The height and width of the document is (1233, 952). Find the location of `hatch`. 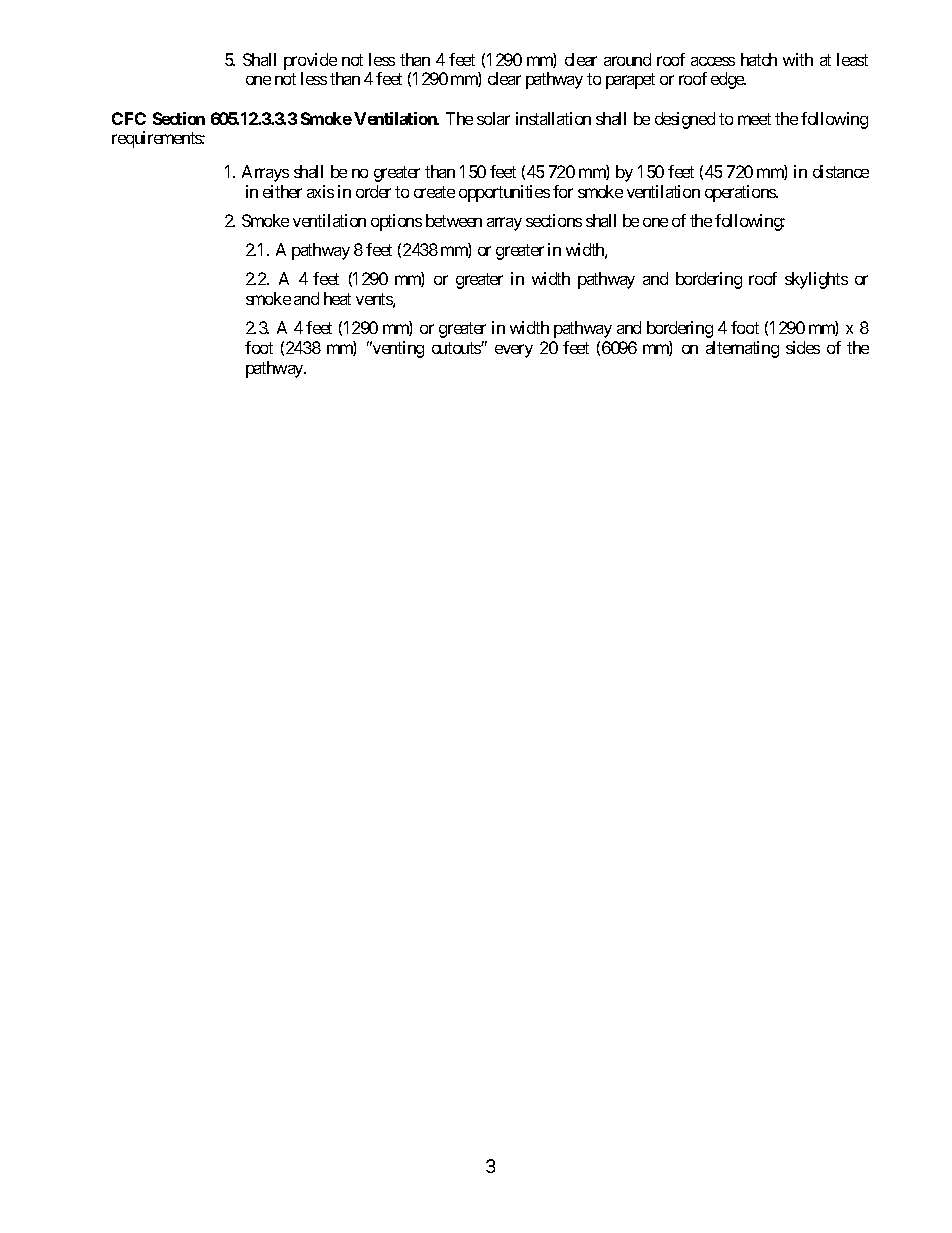

hatch is located at coordinates (759, 59).
